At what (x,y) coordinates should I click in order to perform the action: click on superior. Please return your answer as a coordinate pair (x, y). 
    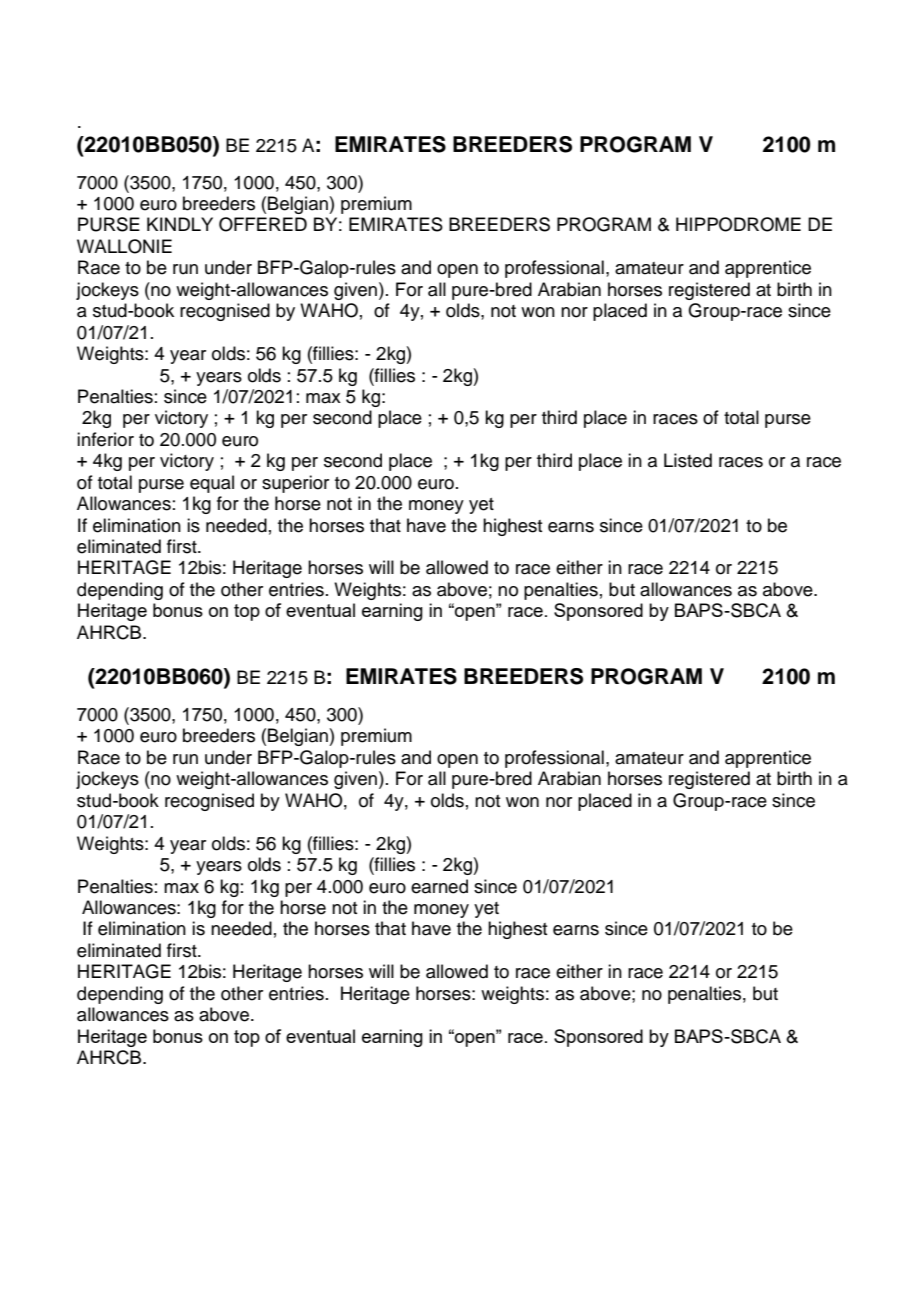
    Looking at the image, I should click on (295, 484).
